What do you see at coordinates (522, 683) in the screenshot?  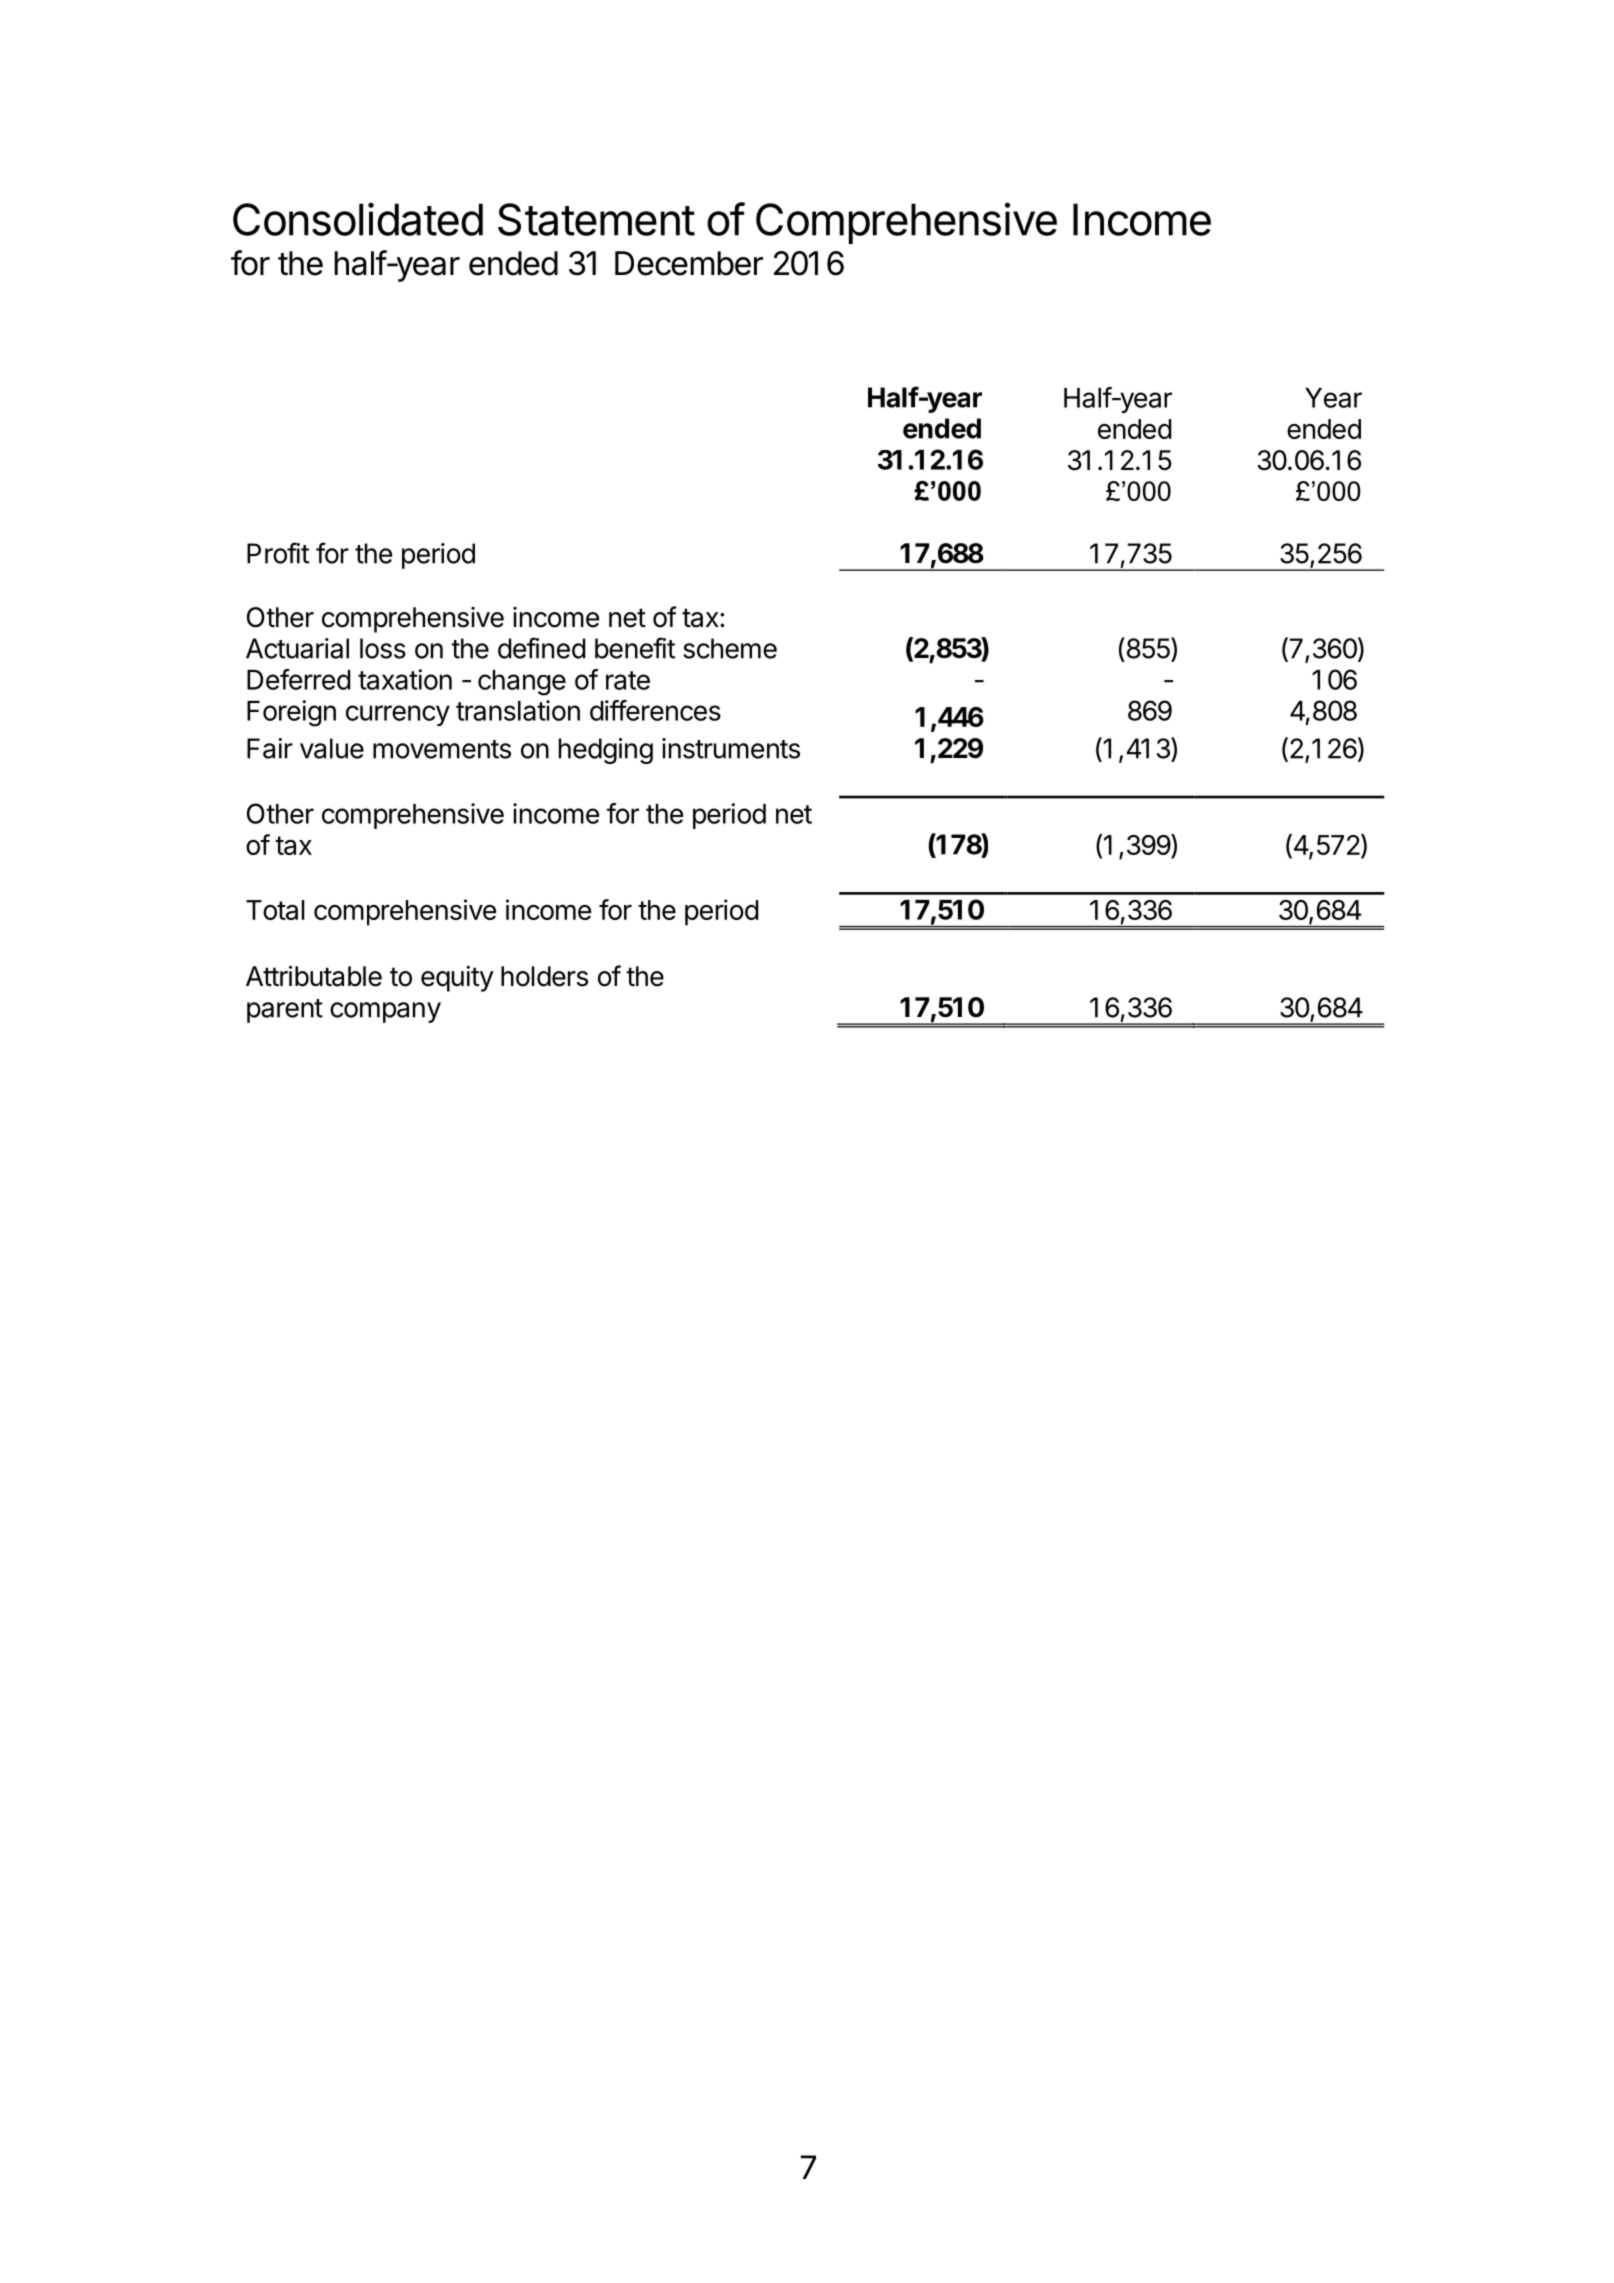 I see `change` at bounding box center [522, 683].
